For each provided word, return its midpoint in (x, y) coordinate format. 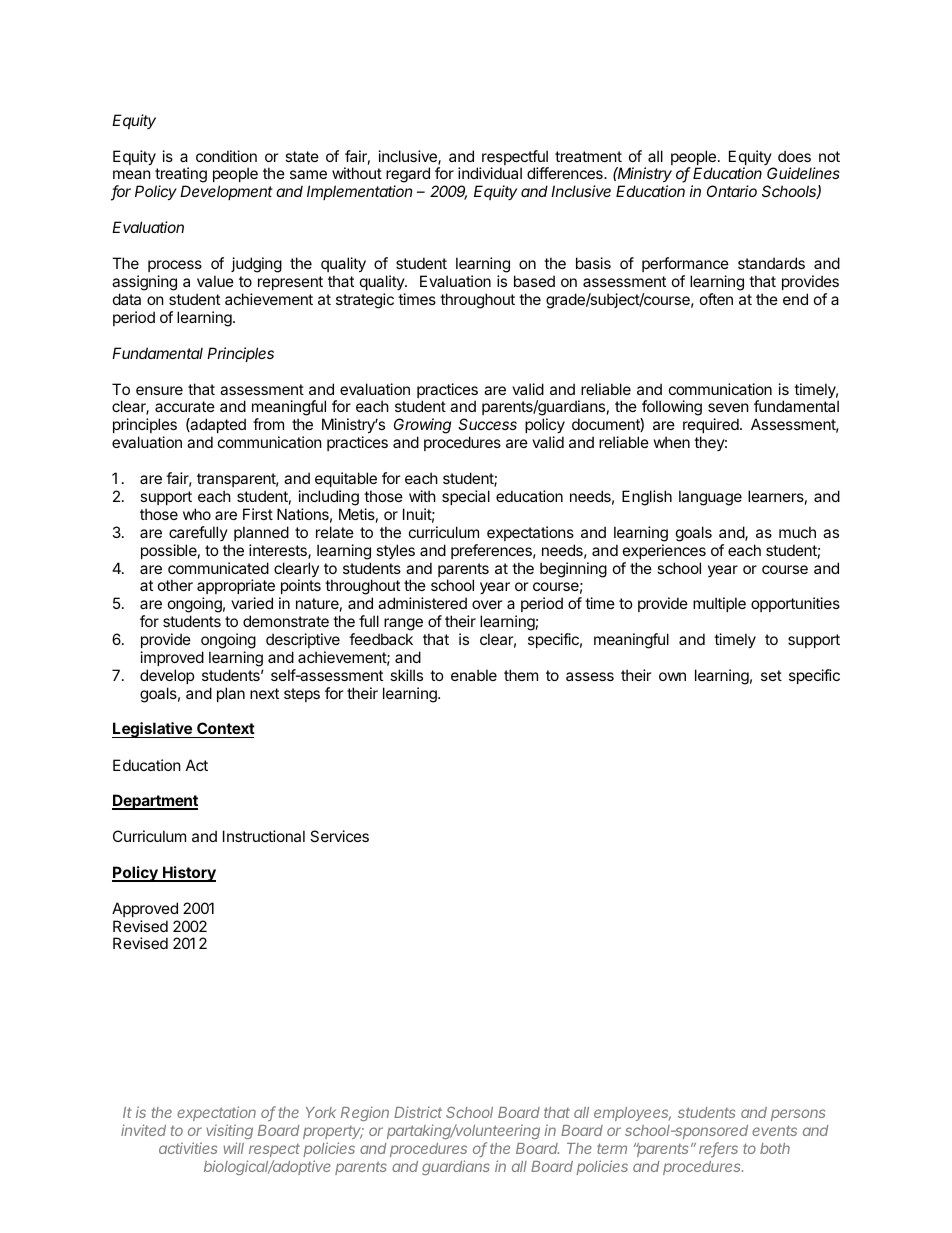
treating (181, 176)
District (418, 1112)
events (774, 1130)
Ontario (732, 191)
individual (490, 173)
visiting (229, 1131)
